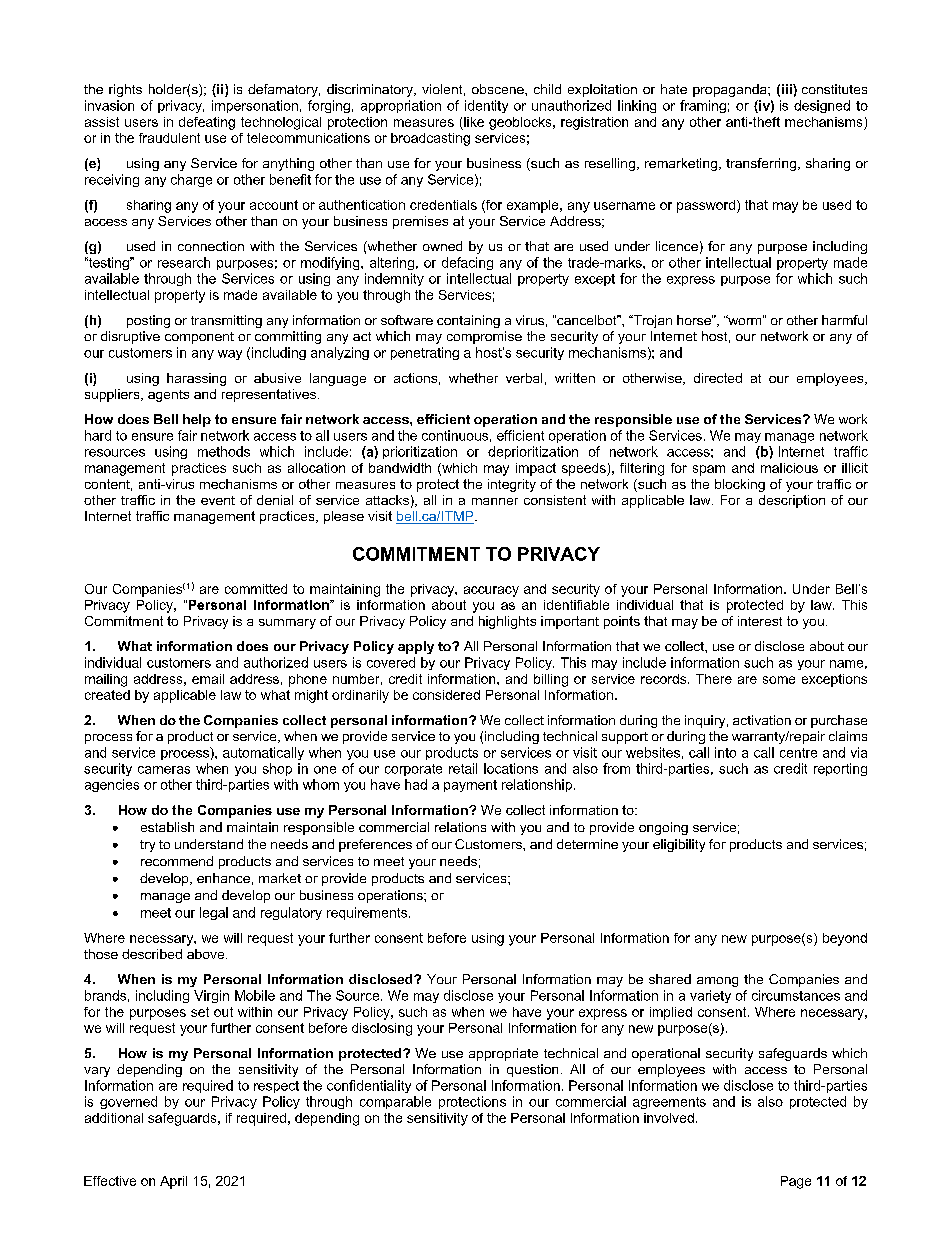  What do you see at coordinates (731, 90) in the screenshot?
I see `propaganda` at bounding box center [731, 90].
